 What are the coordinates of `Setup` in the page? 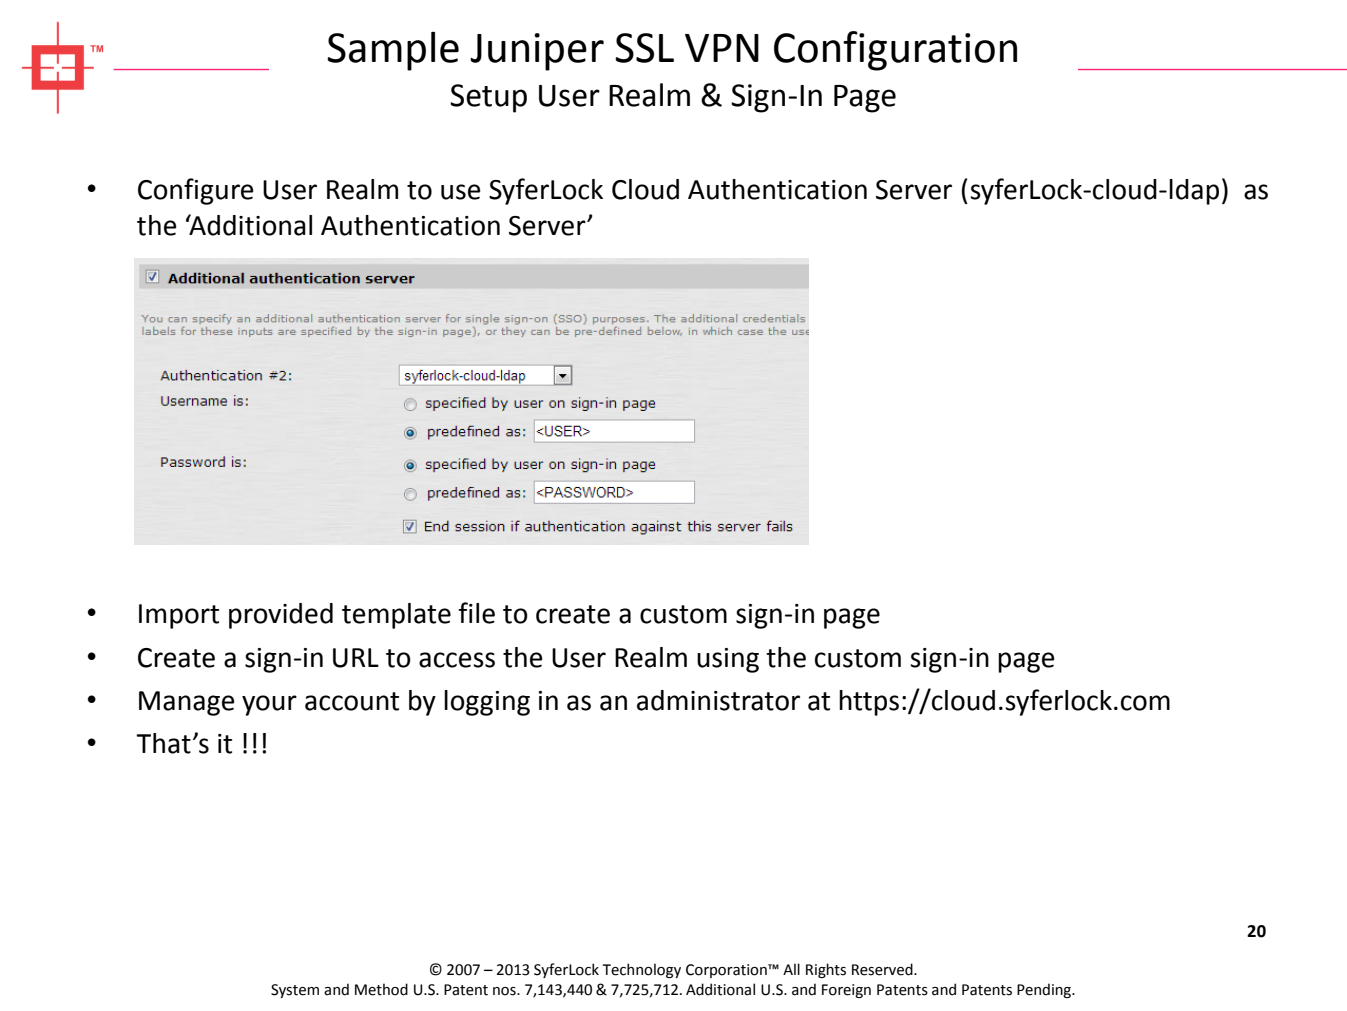 It's located at (488, 98).
